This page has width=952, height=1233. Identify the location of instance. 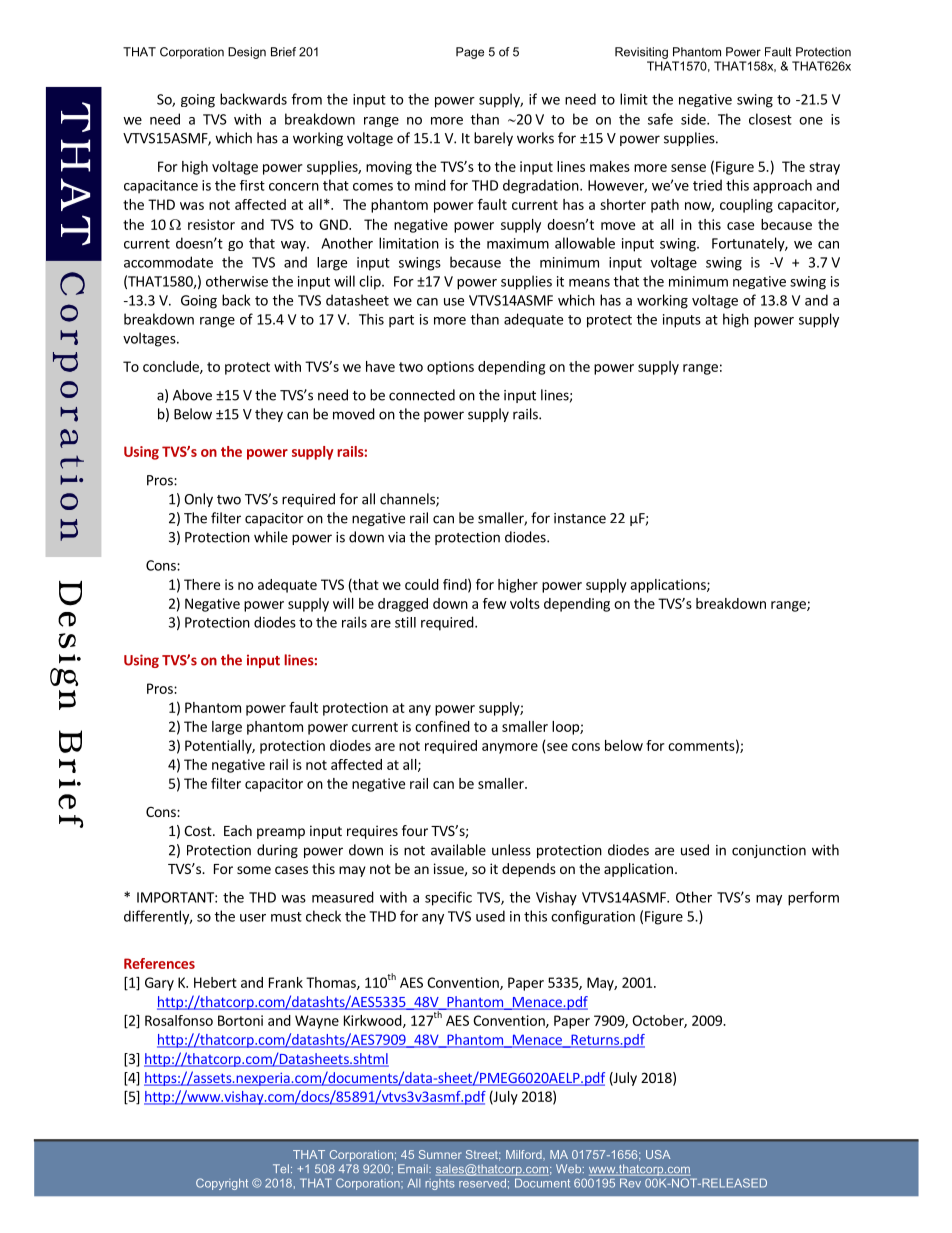
(580, 518).
